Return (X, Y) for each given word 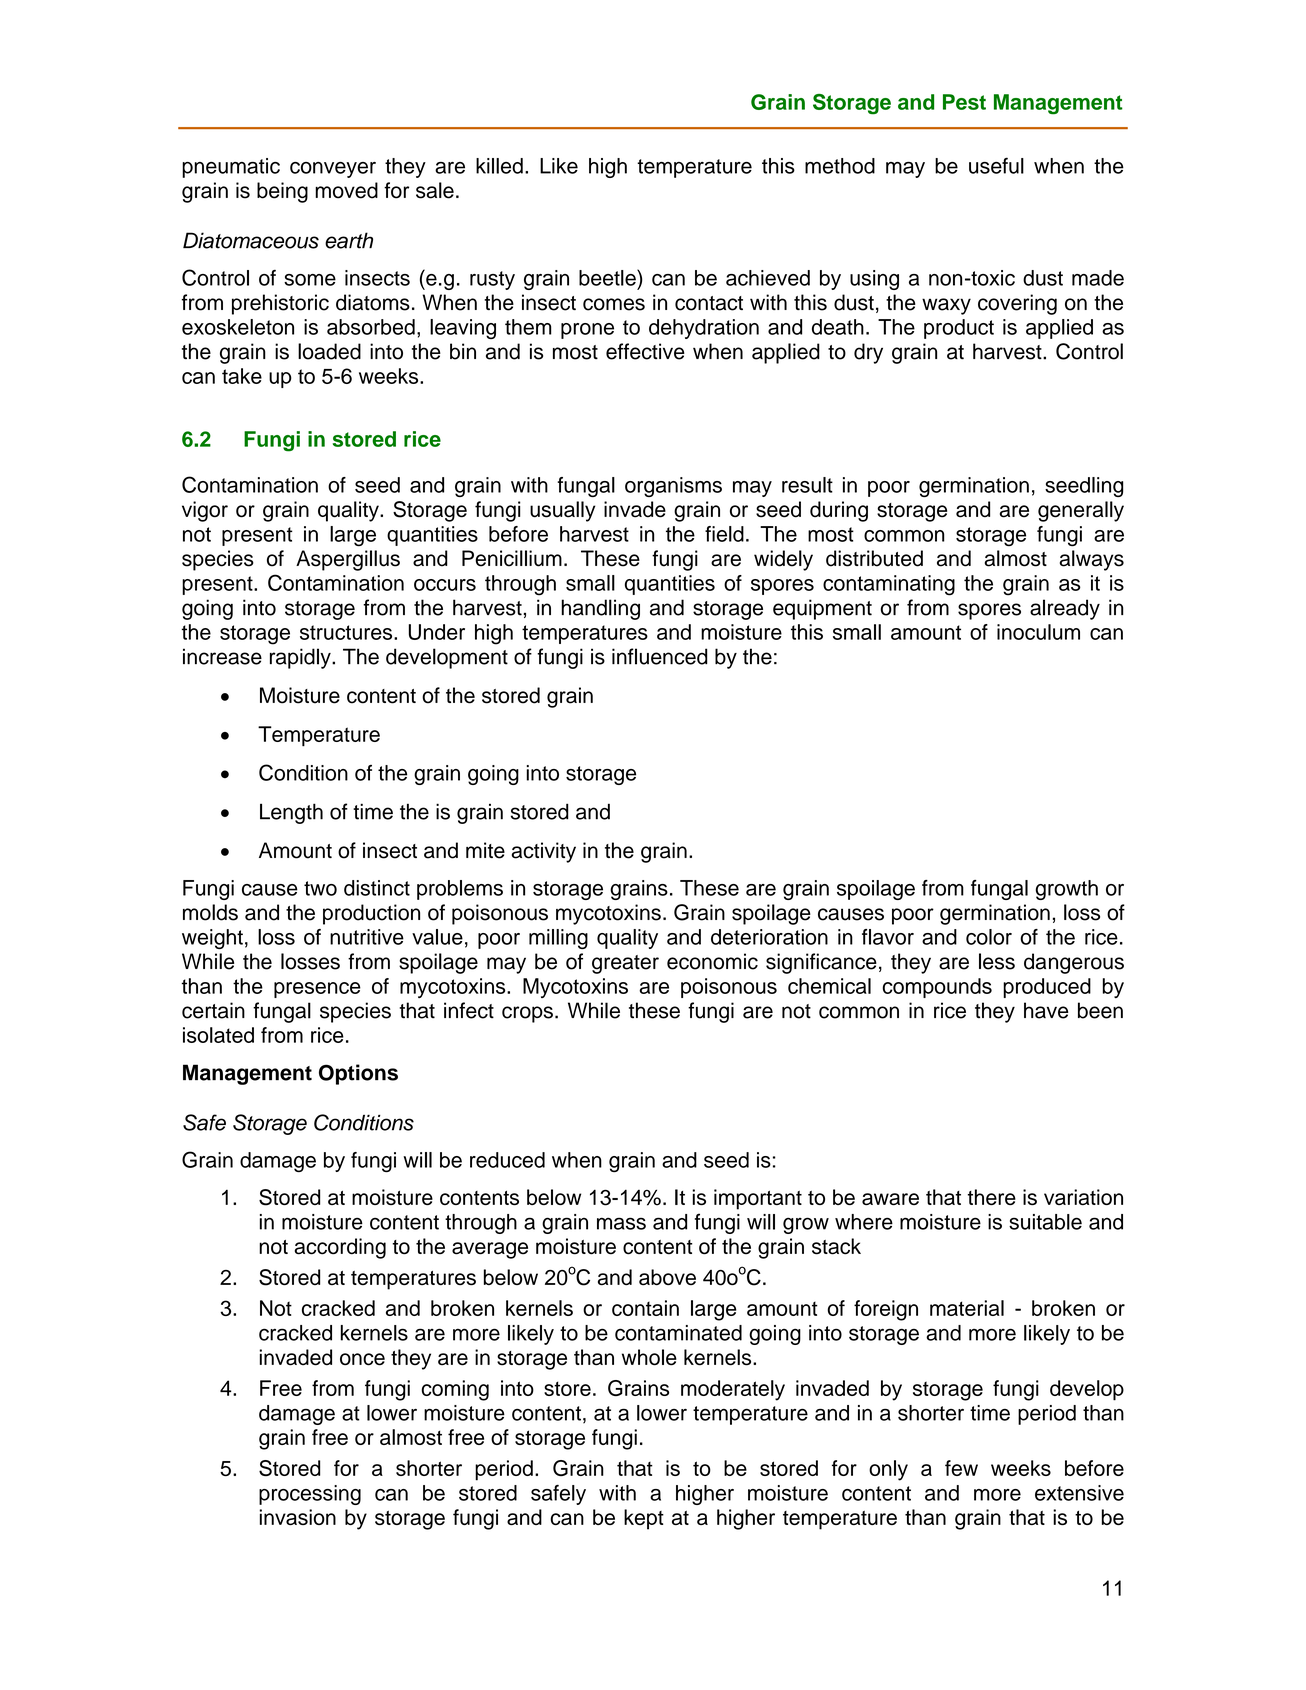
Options (358, 1074)
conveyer (333, 170)
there (992, 1197)
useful (996, 165)
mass (621, 1223)
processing (310, 1495)
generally (1081, 511)
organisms (673, 487)
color (989, 937)
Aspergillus (348, 560)
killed (499, 166)
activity (544, 852)
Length (291, 813)
